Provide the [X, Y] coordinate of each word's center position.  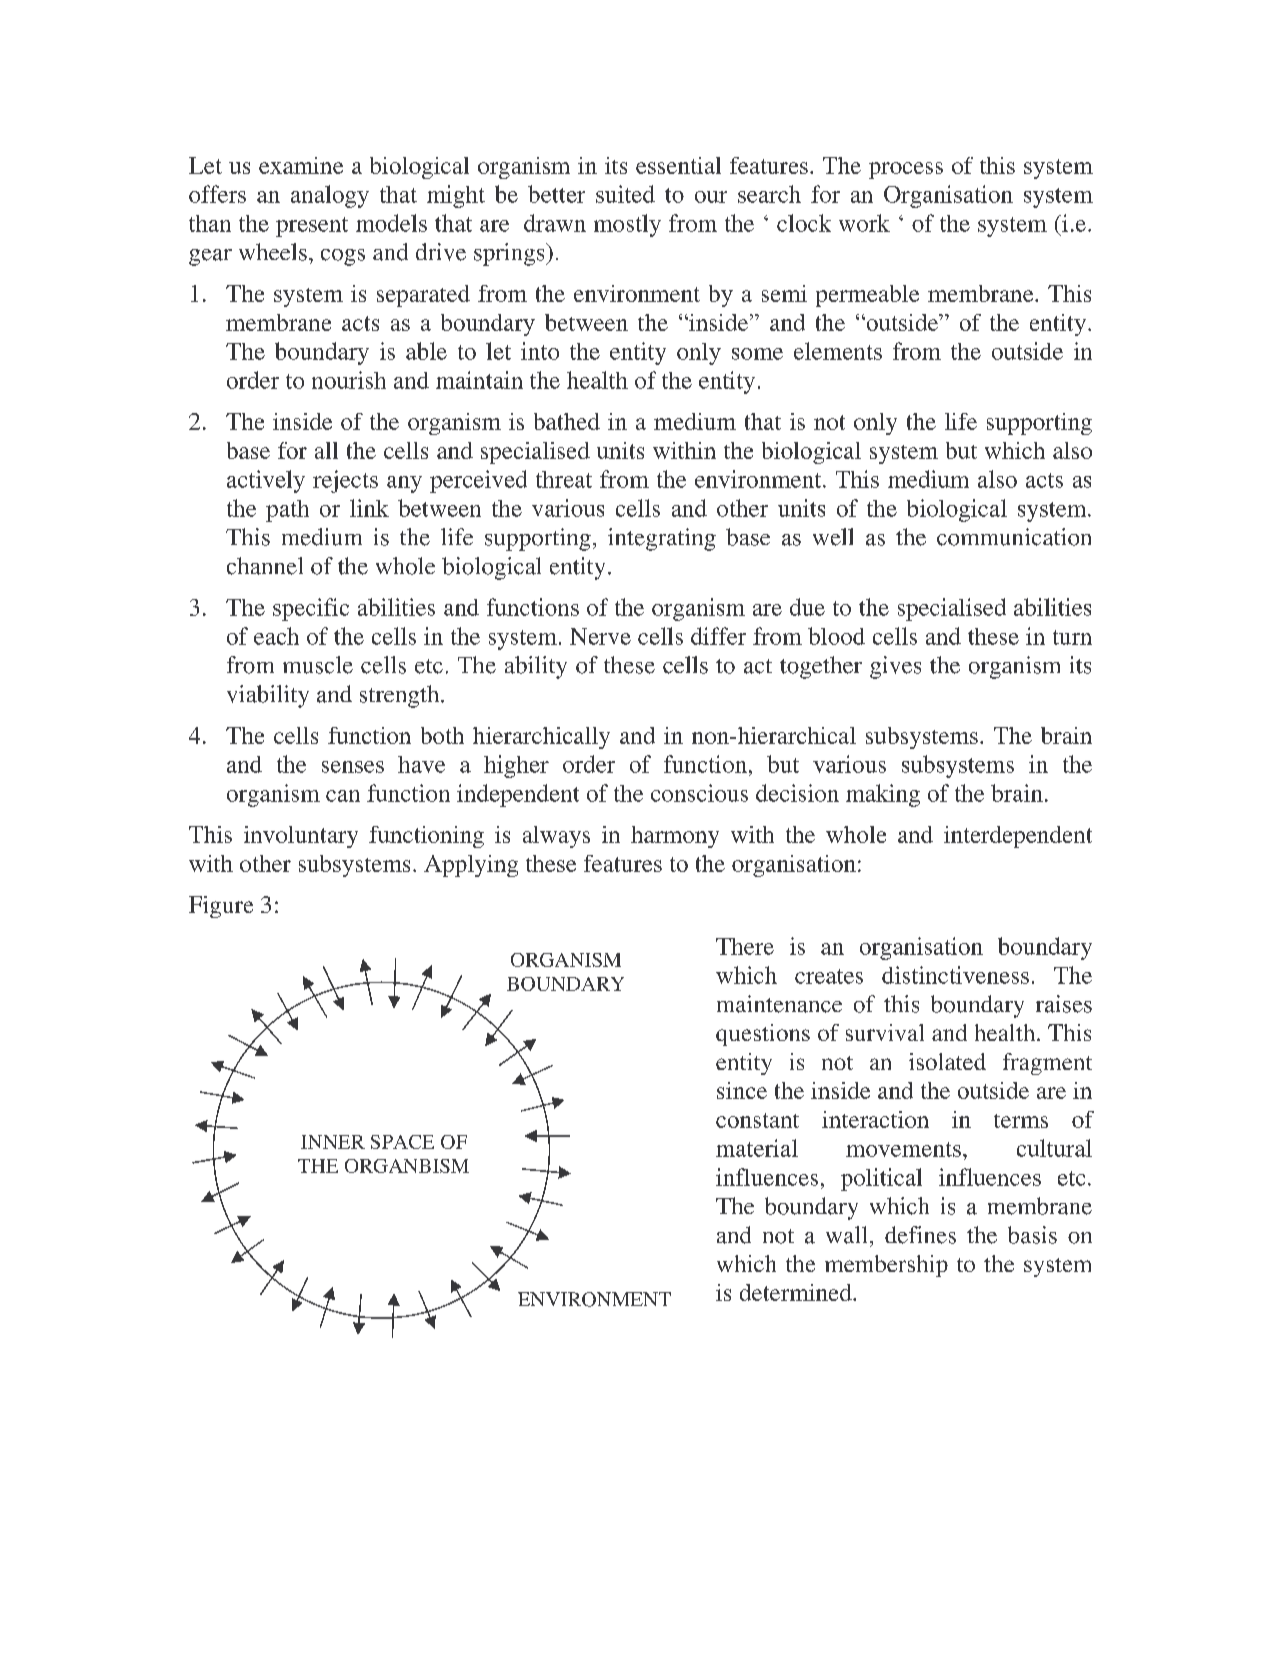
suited [625, 194]
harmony [675, 837]
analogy [330, 196]
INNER [333, 1142]
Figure [221, 907]
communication [1014, 537]
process [906, 170]
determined [797, 1292]
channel [265, 566]
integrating [662, 539]
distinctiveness [955, 975]
